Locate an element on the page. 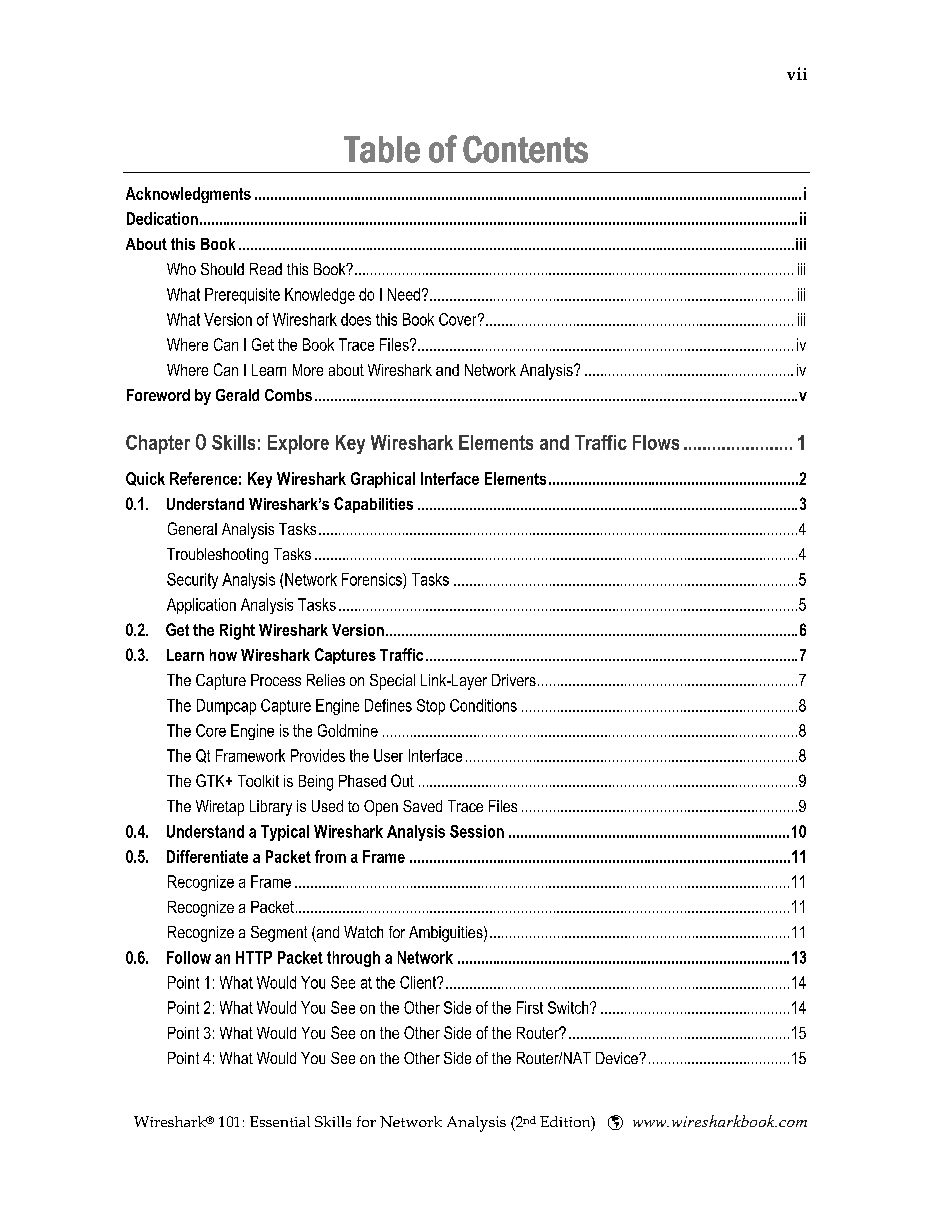 The width and height of the page is (932, 1215). Need is located at coordinates (404, 294).
